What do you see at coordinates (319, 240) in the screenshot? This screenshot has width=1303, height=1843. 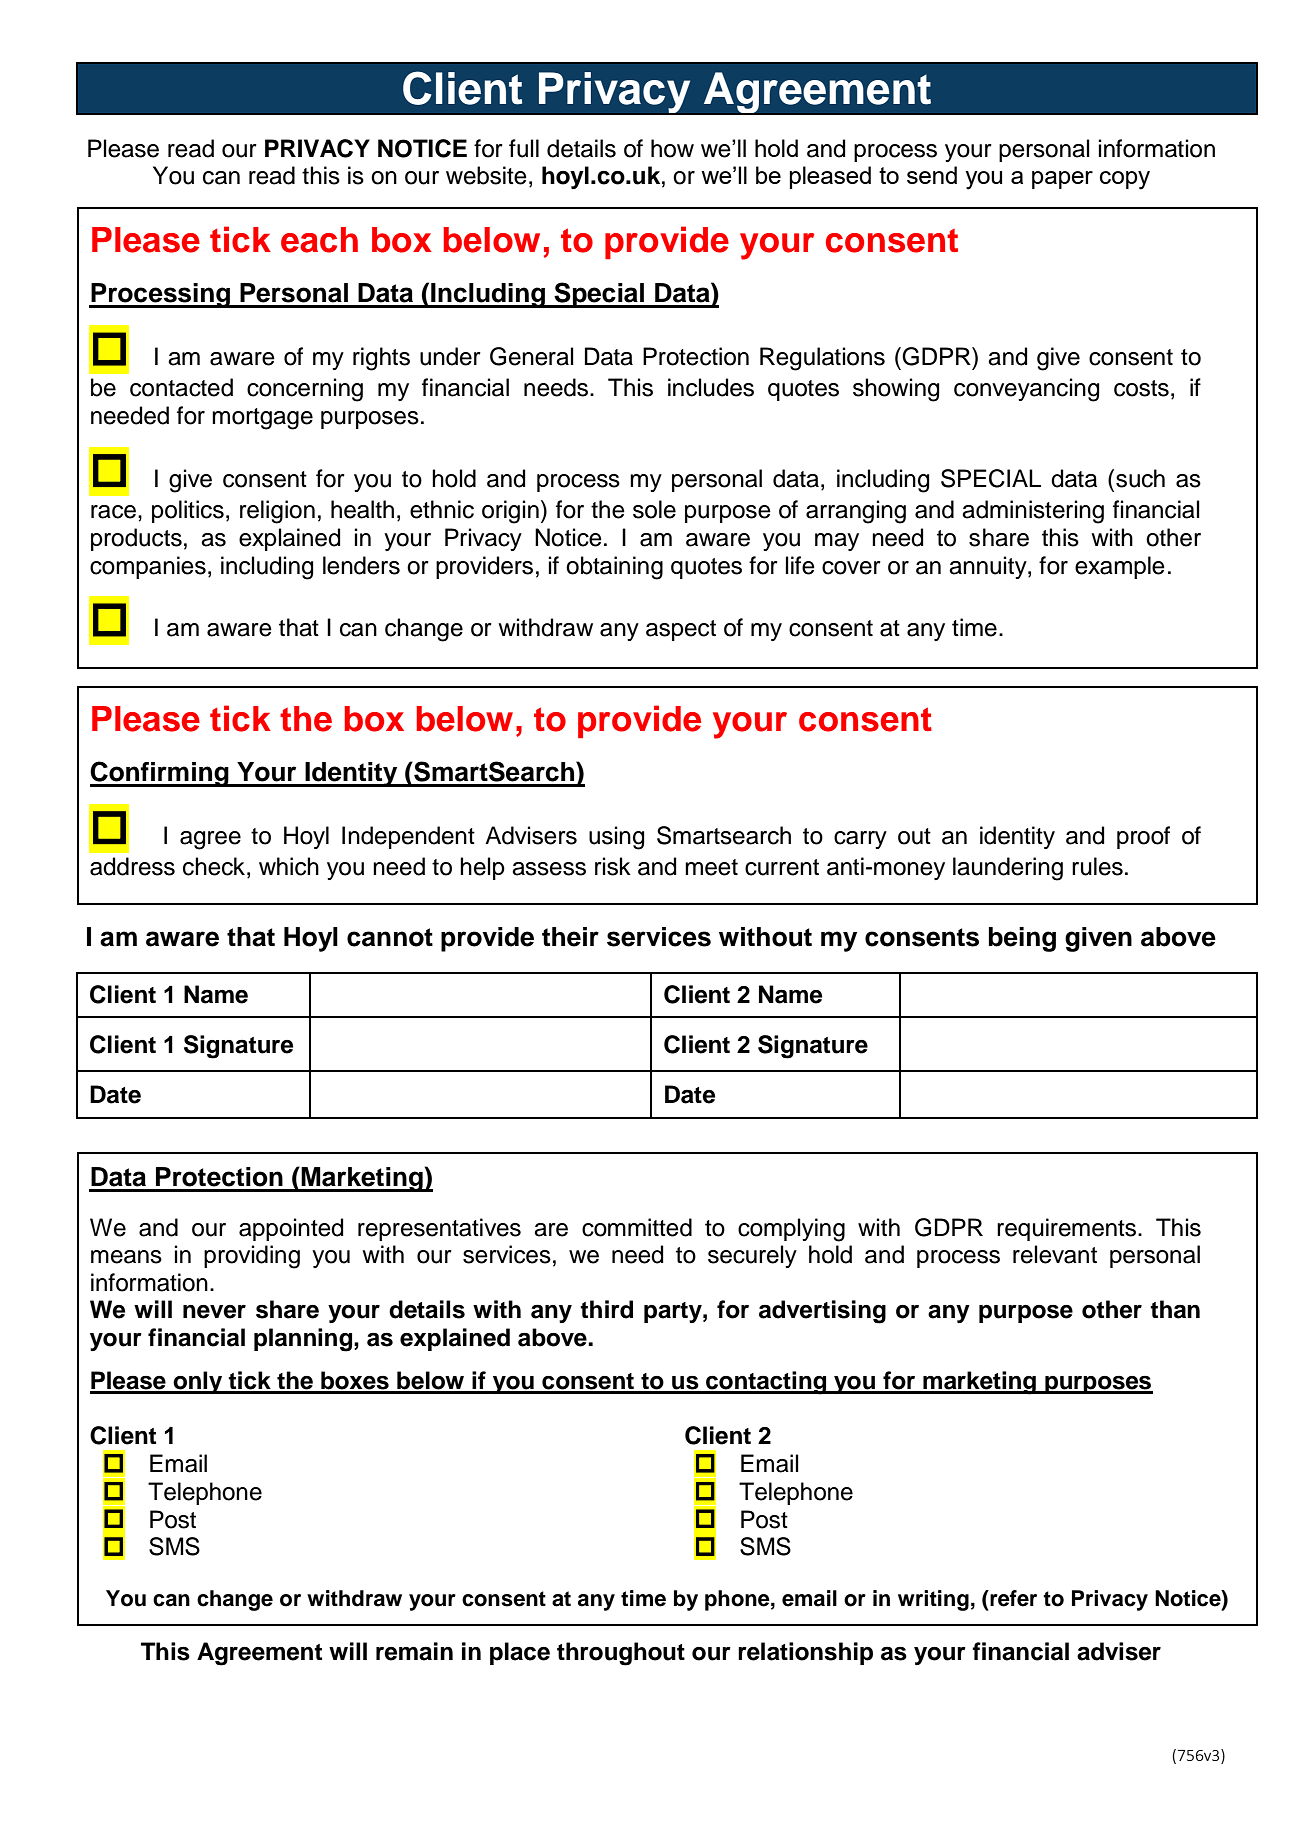 I see `each` at bounding box center [319, 240].
